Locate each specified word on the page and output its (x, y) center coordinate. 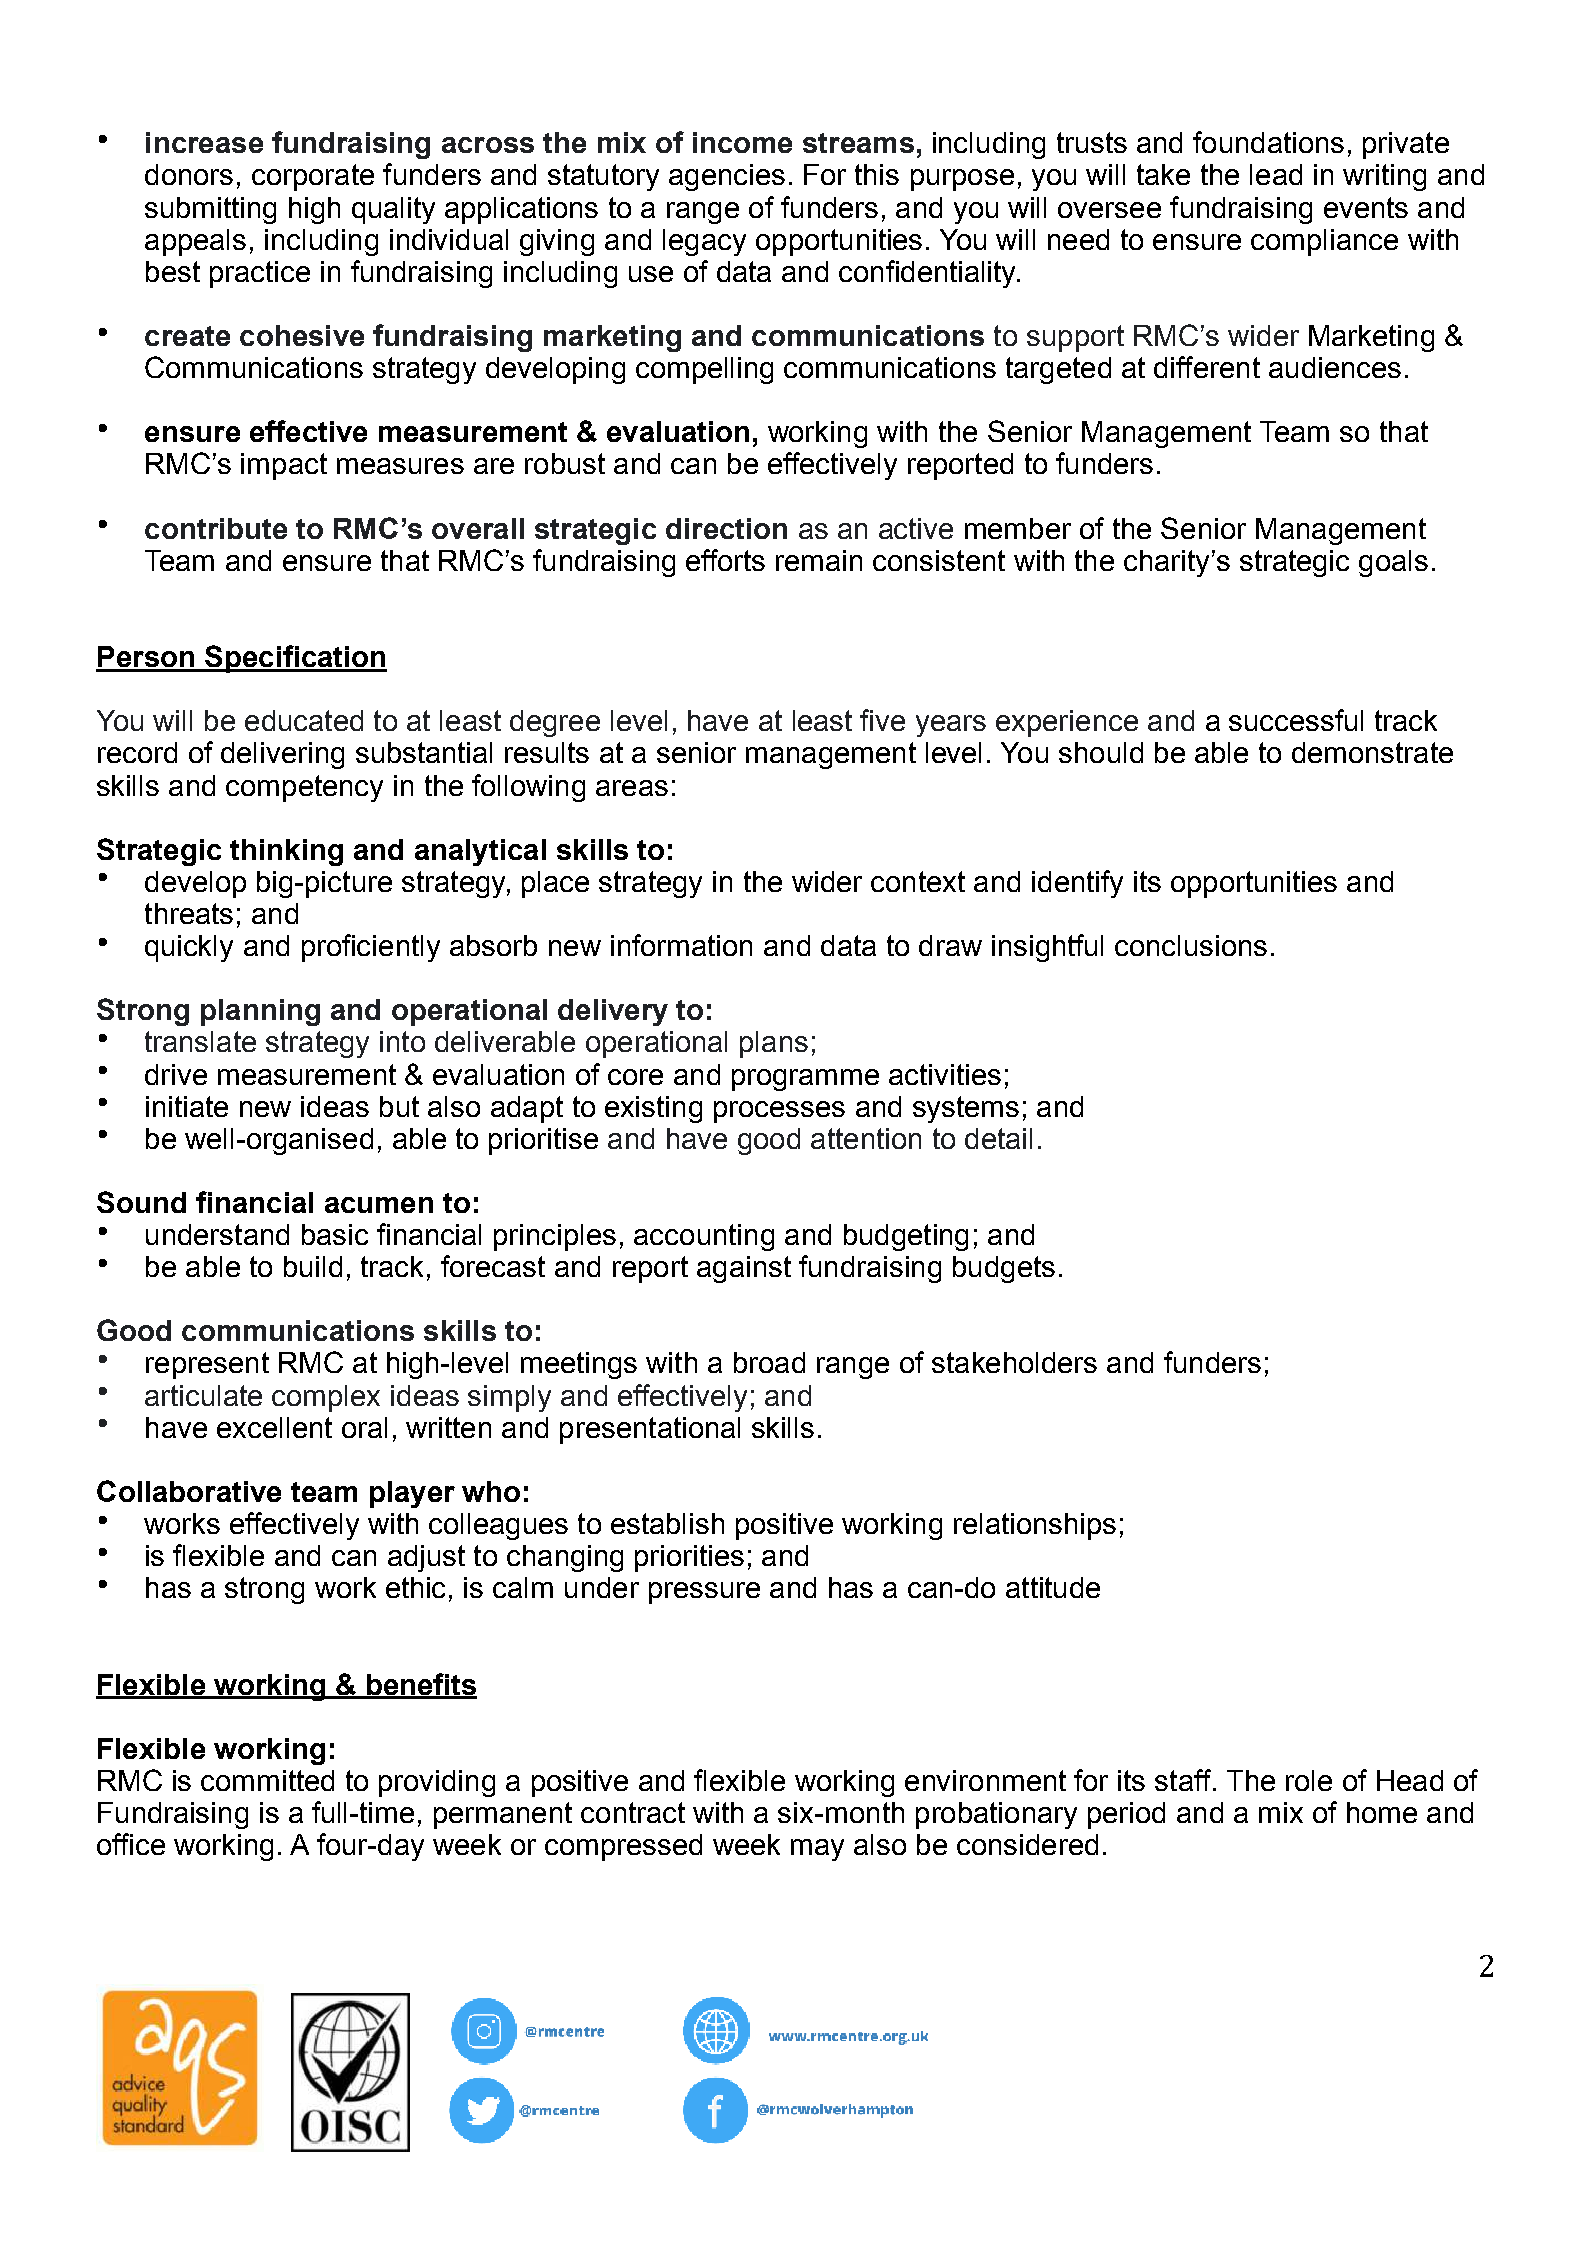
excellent (274, 1427)
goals (1393, 563)
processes (779, 1112)
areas (632, 788)
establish (667, 1523)
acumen (379, 1205)
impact (284, 466)
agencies (727, 177)
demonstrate (1372, 752)
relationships (1035, 1526)
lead (1276, 174)
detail (998, 1138)
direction (726, 528)
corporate (313, 177)
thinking (286, 852)
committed (267, 1780)
